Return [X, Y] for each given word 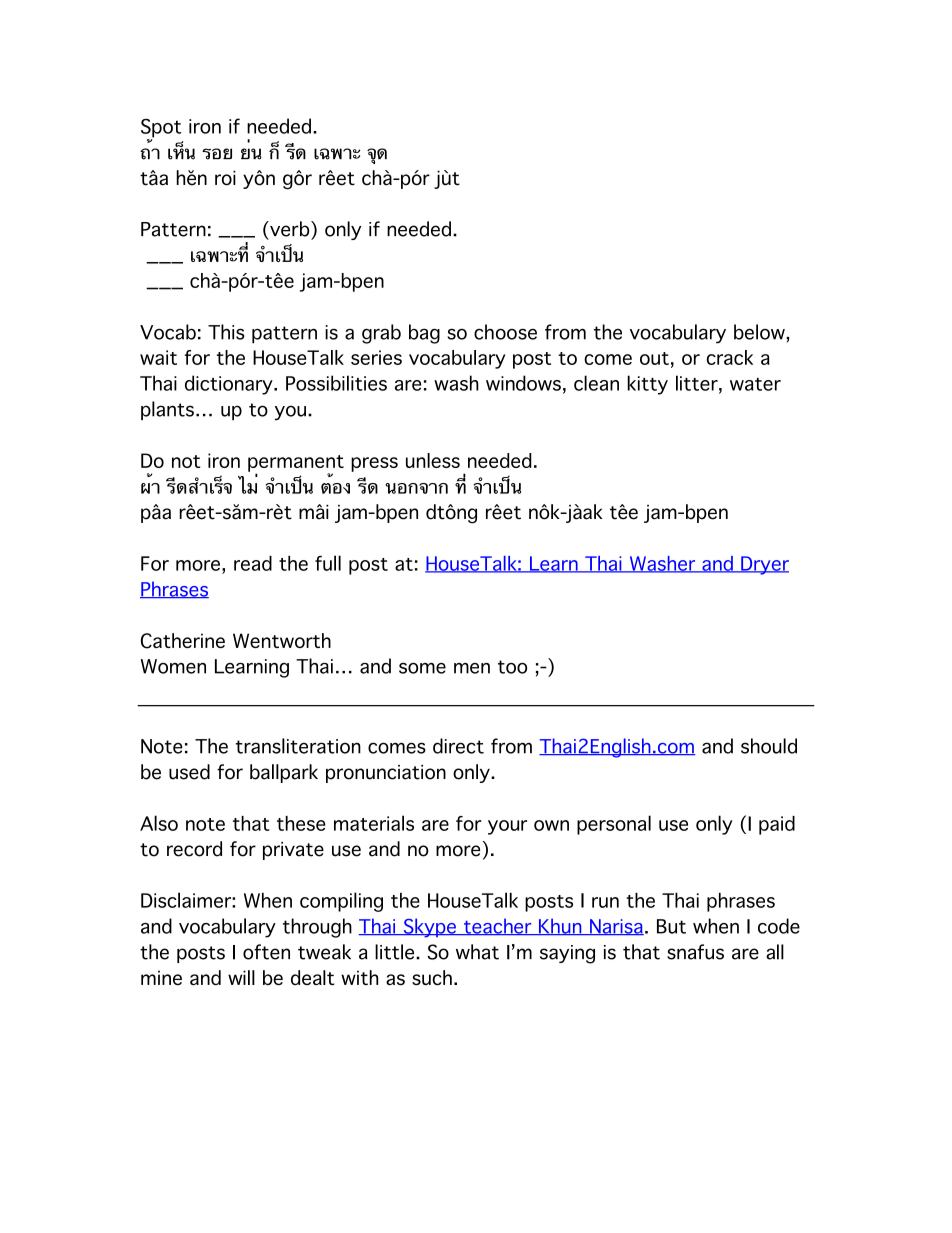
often [266, 952]
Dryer [764, 565]
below [760, 332]
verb [290, 229]
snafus [695, 952]
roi [225, 178]
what [477, 952]
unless [433, 460]
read [253, 563]
